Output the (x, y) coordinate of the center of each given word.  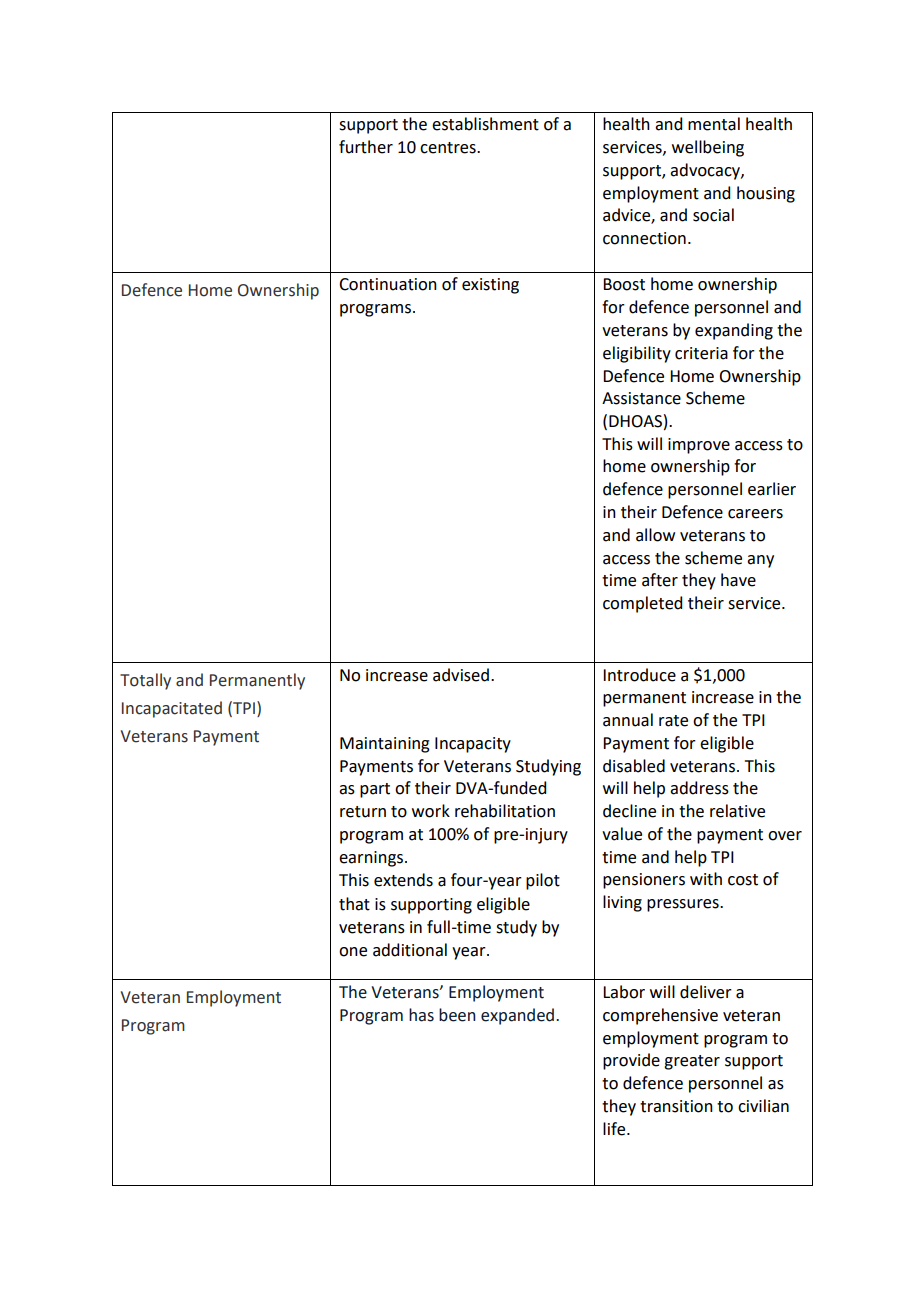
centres (449, 148)
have (738, 580)
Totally (145, 681)
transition (676, 1106)
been (457, 1015)
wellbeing (708, 148)
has (421, 1015)
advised (461, 675)
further (366, 147)
